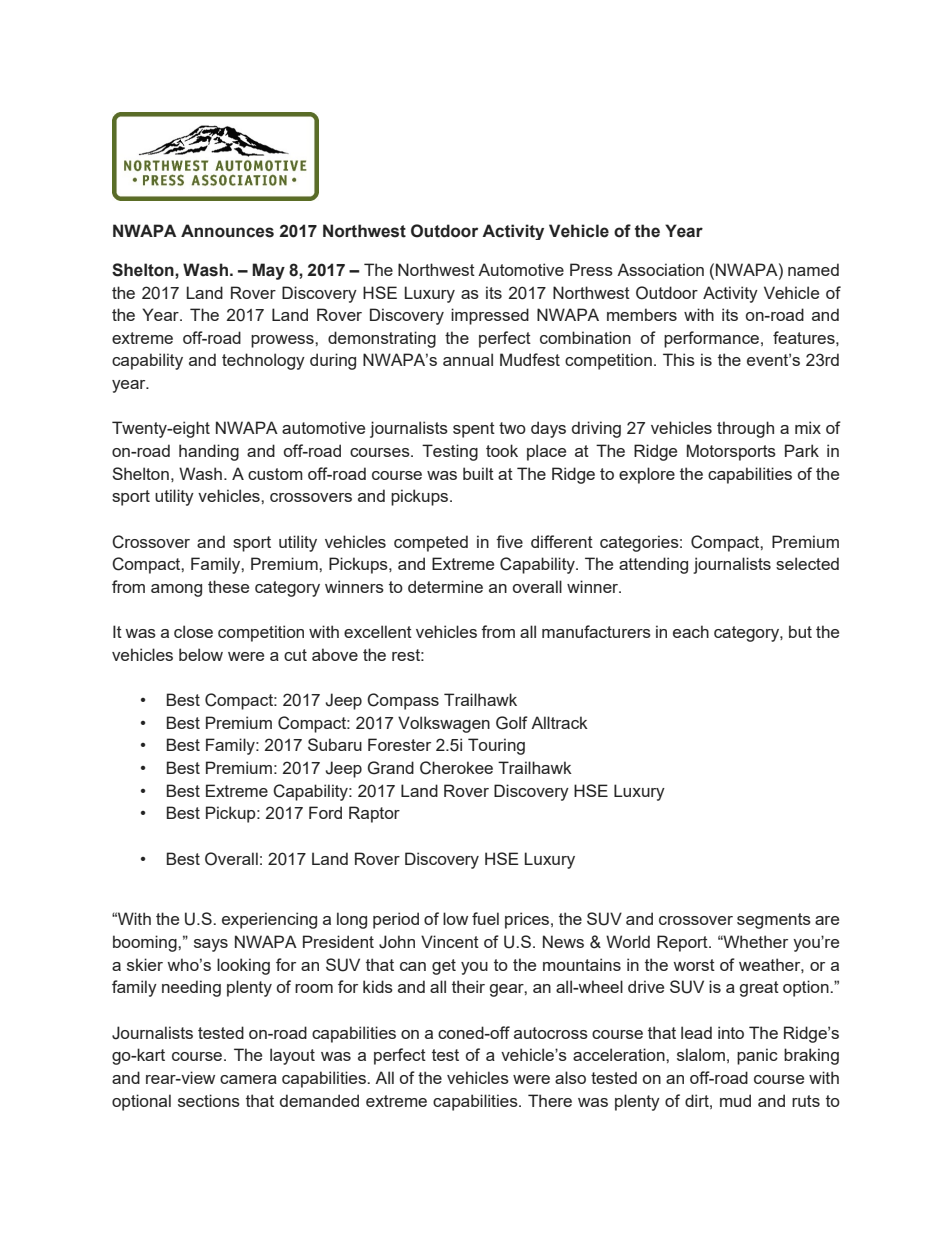 Image resolution: width=952 pixels, height=1233 pixels. What do you see at coordinates (813, 269) in the document?
I see `named` at bounding box center [813, 269].
